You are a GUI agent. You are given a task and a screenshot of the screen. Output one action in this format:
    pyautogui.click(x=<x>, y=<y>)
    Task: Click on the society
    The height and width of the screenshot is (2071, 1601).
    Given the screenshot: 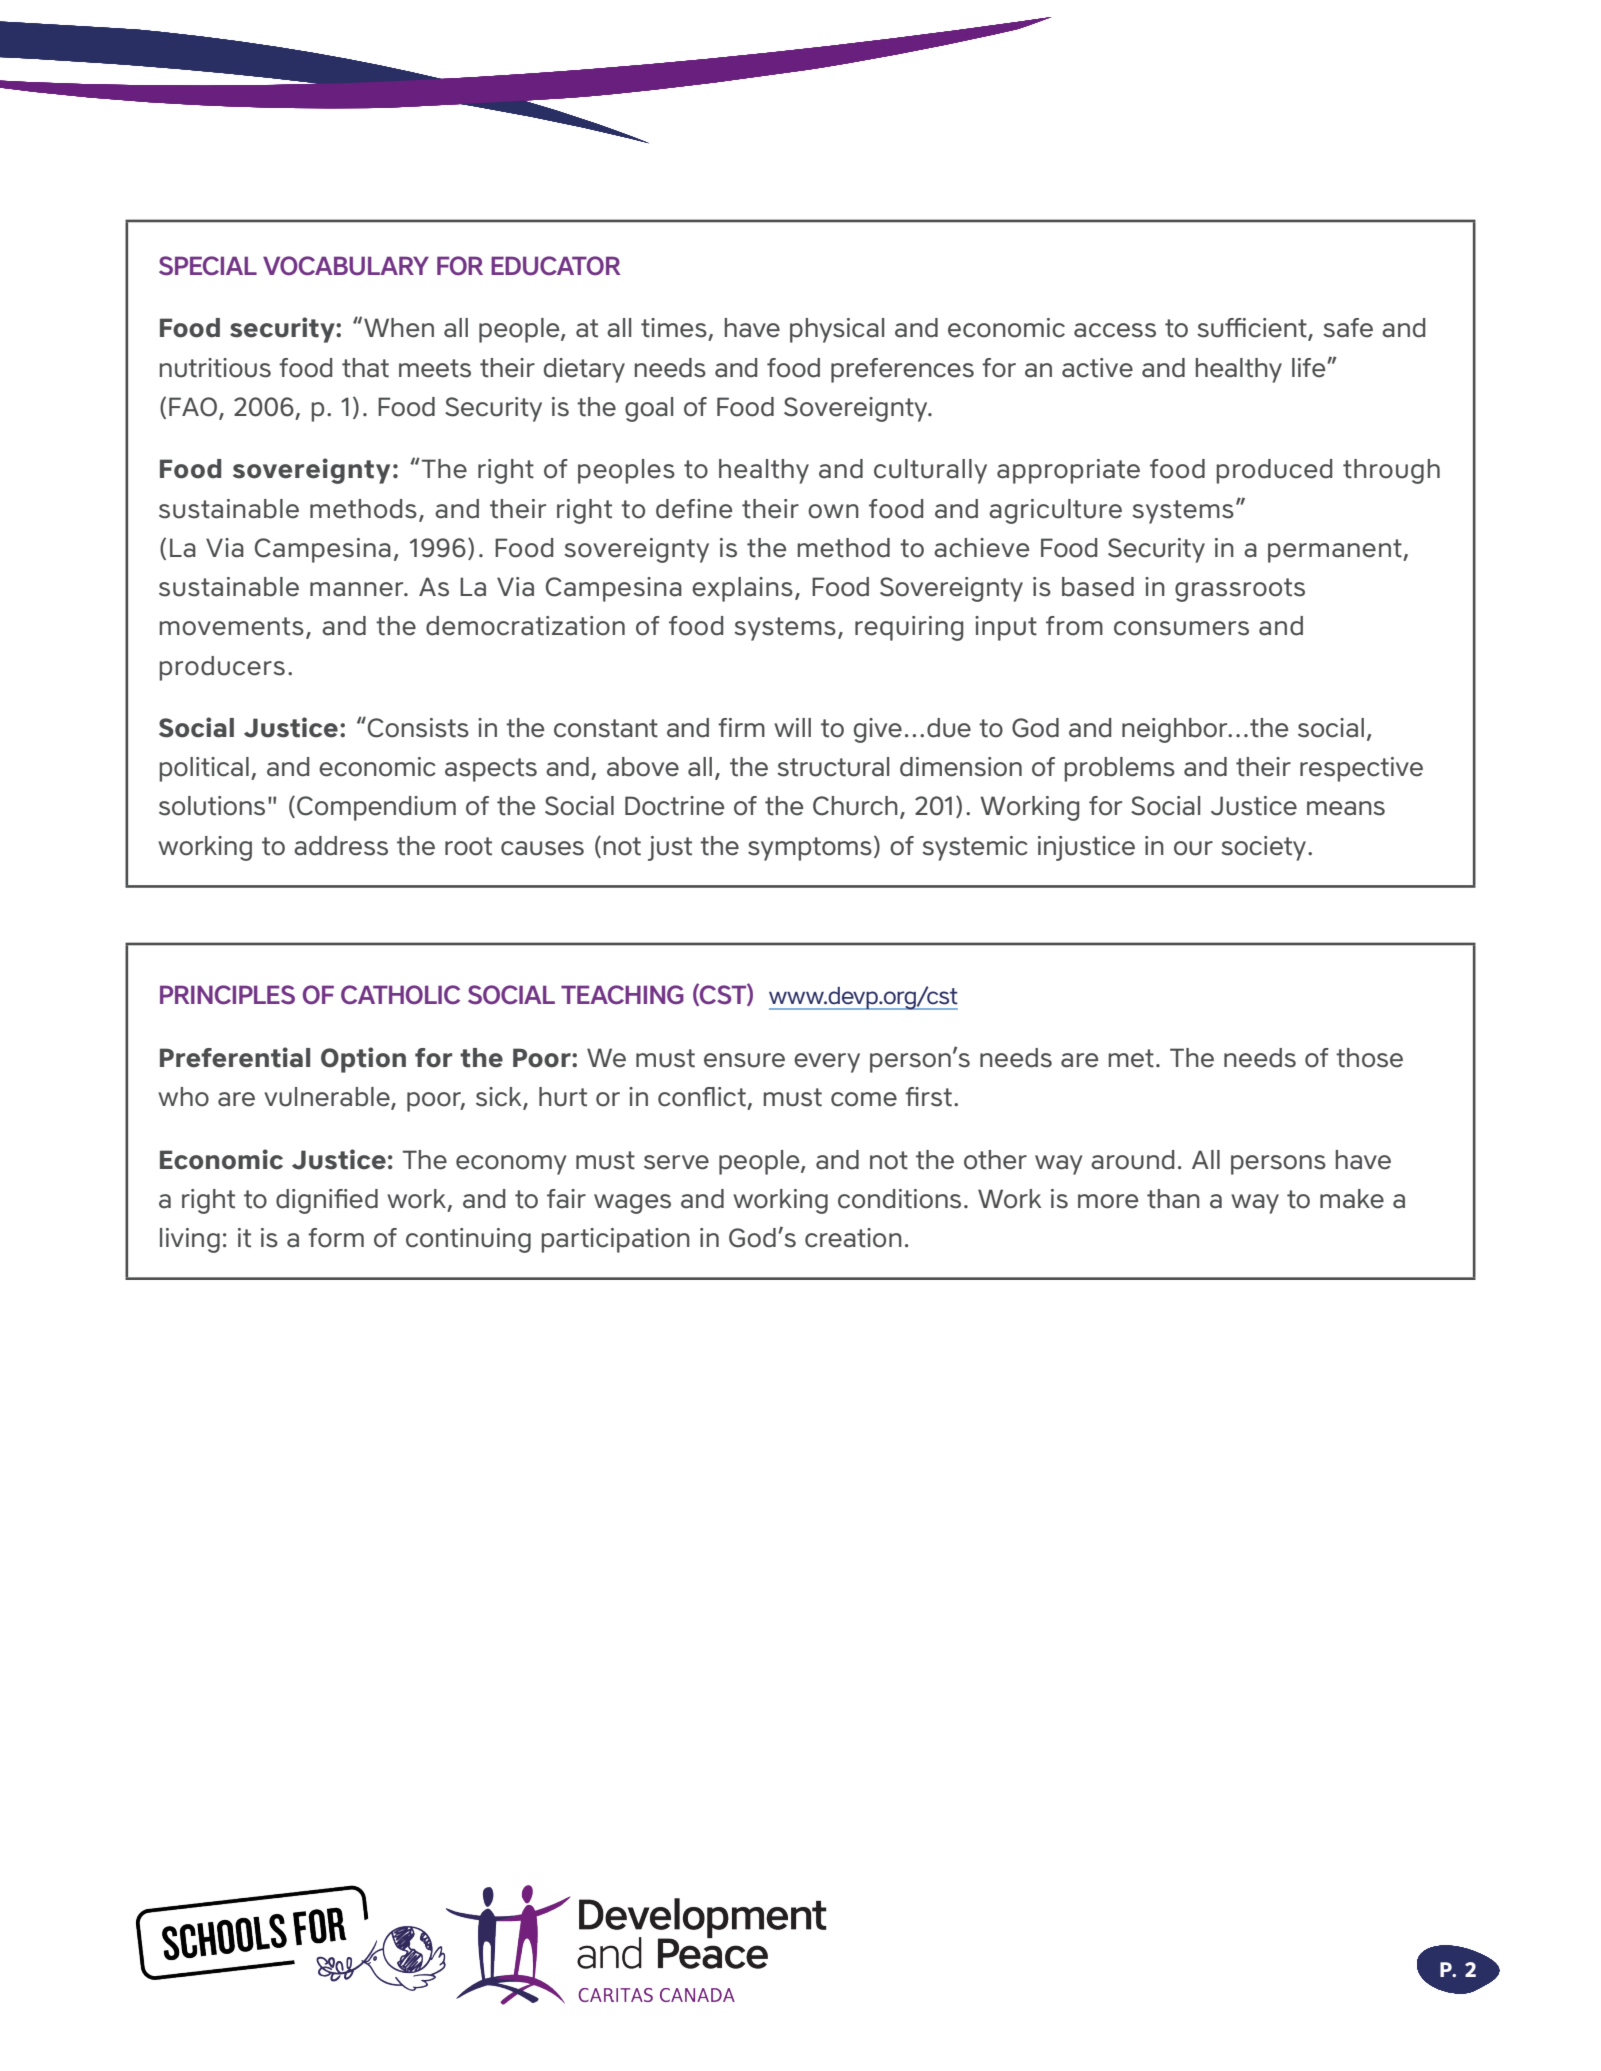 What is the action you would take?
    pyautogui.click(x=1265, y=848)
